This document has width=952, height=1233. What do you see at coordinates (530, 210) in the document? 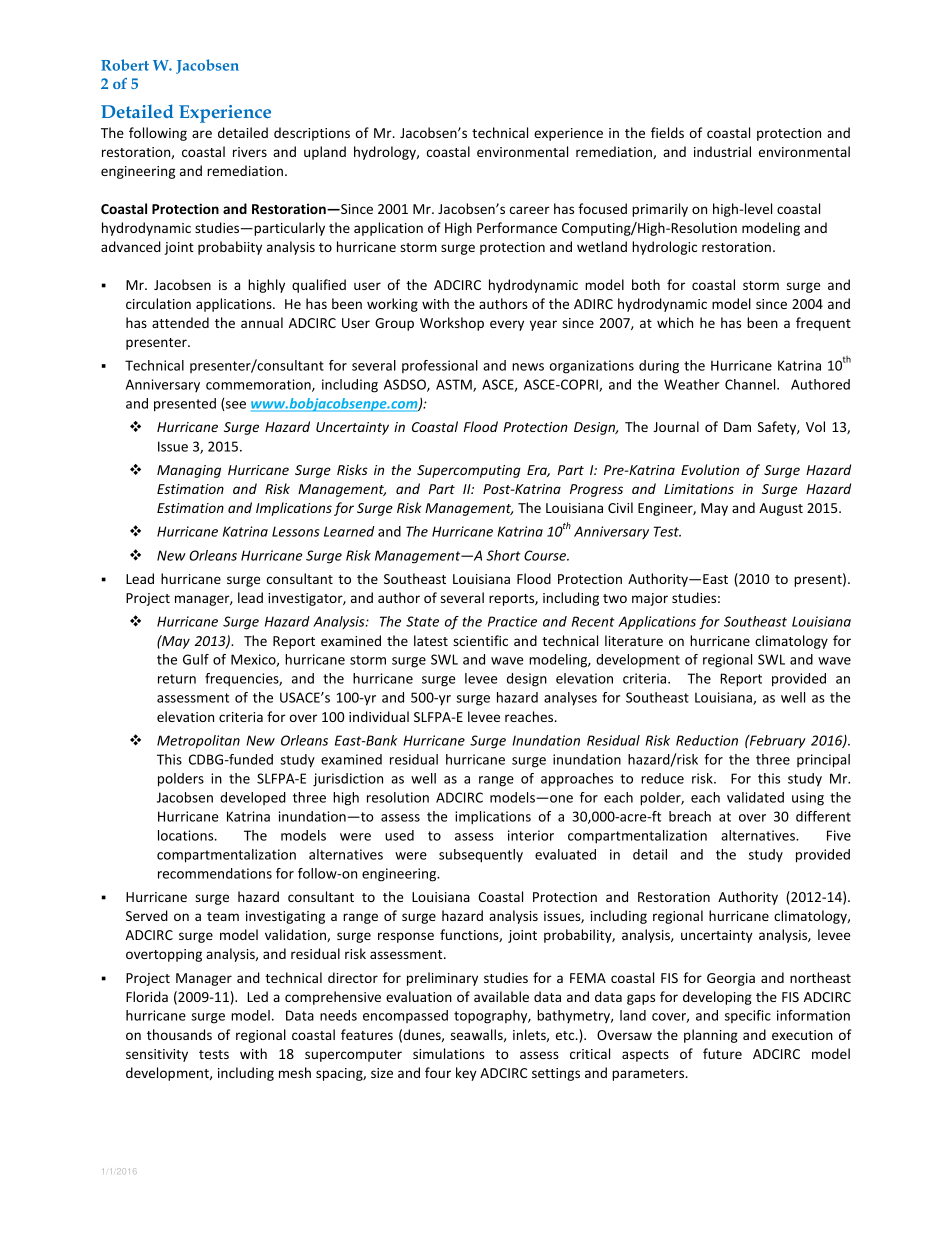
I see `career` at bounding box center [530, 210].
